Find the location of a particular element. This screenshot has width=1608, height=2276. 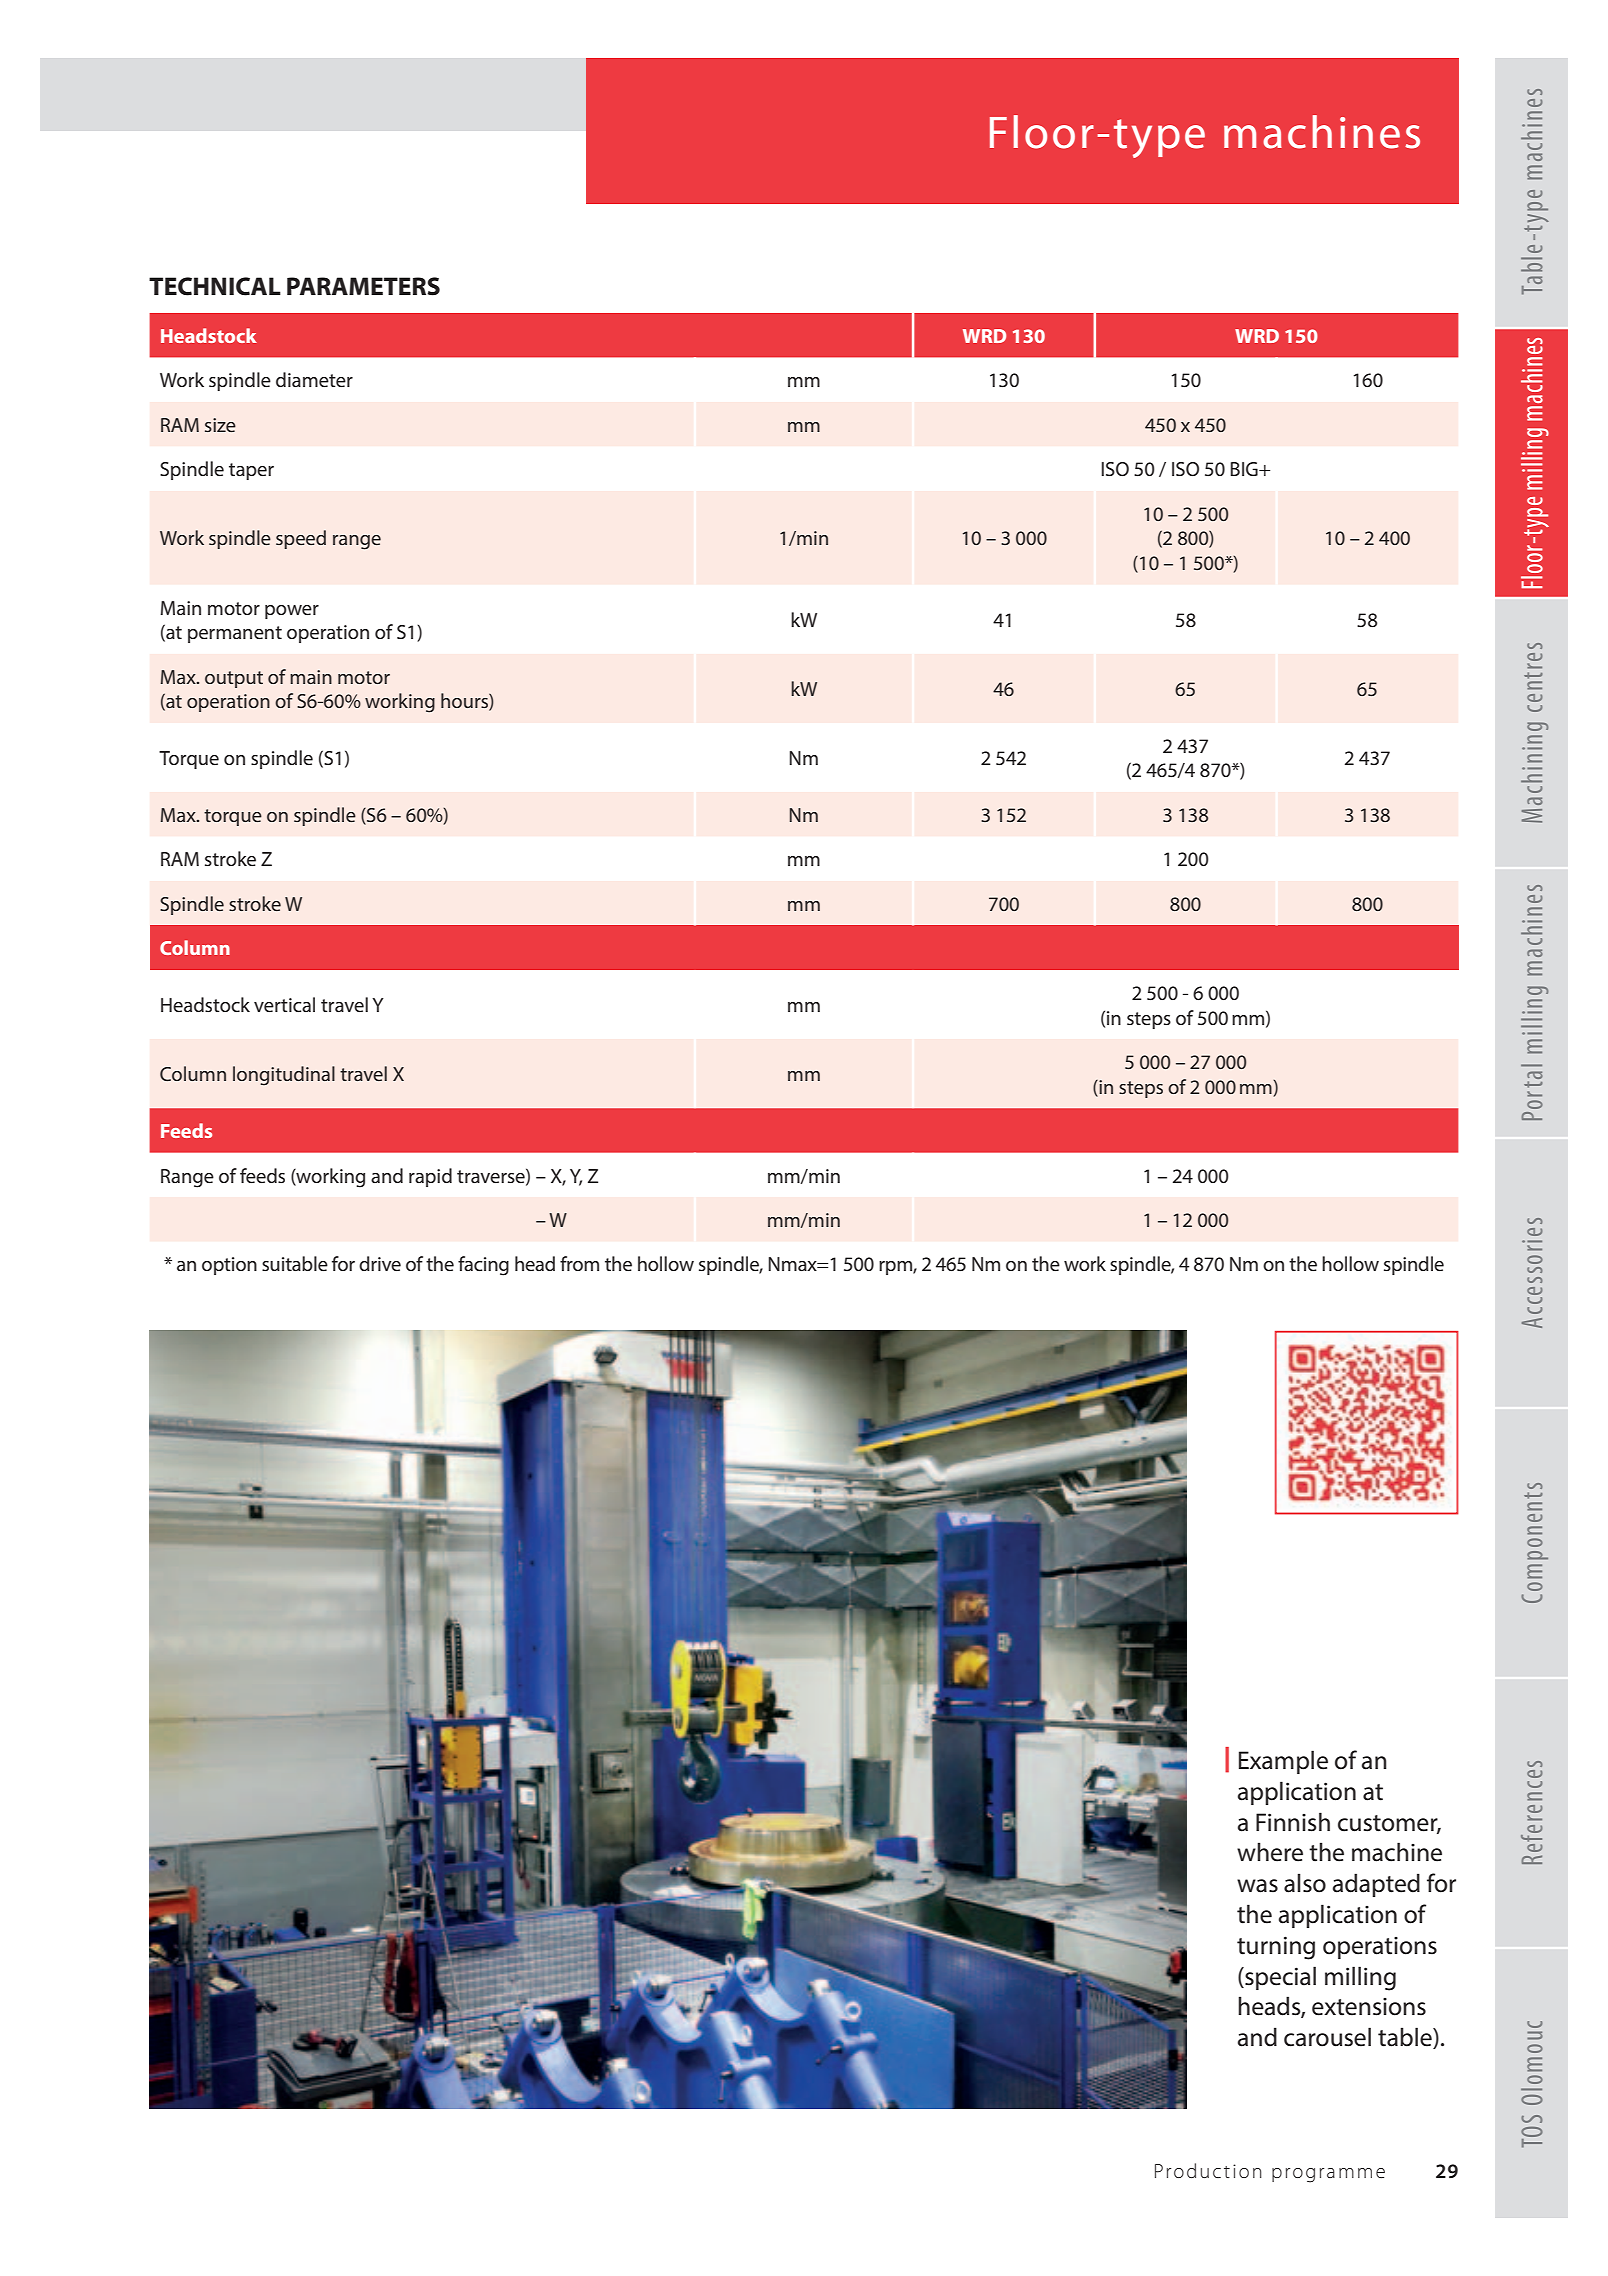

was is located at coordinates (1257, 1886).
